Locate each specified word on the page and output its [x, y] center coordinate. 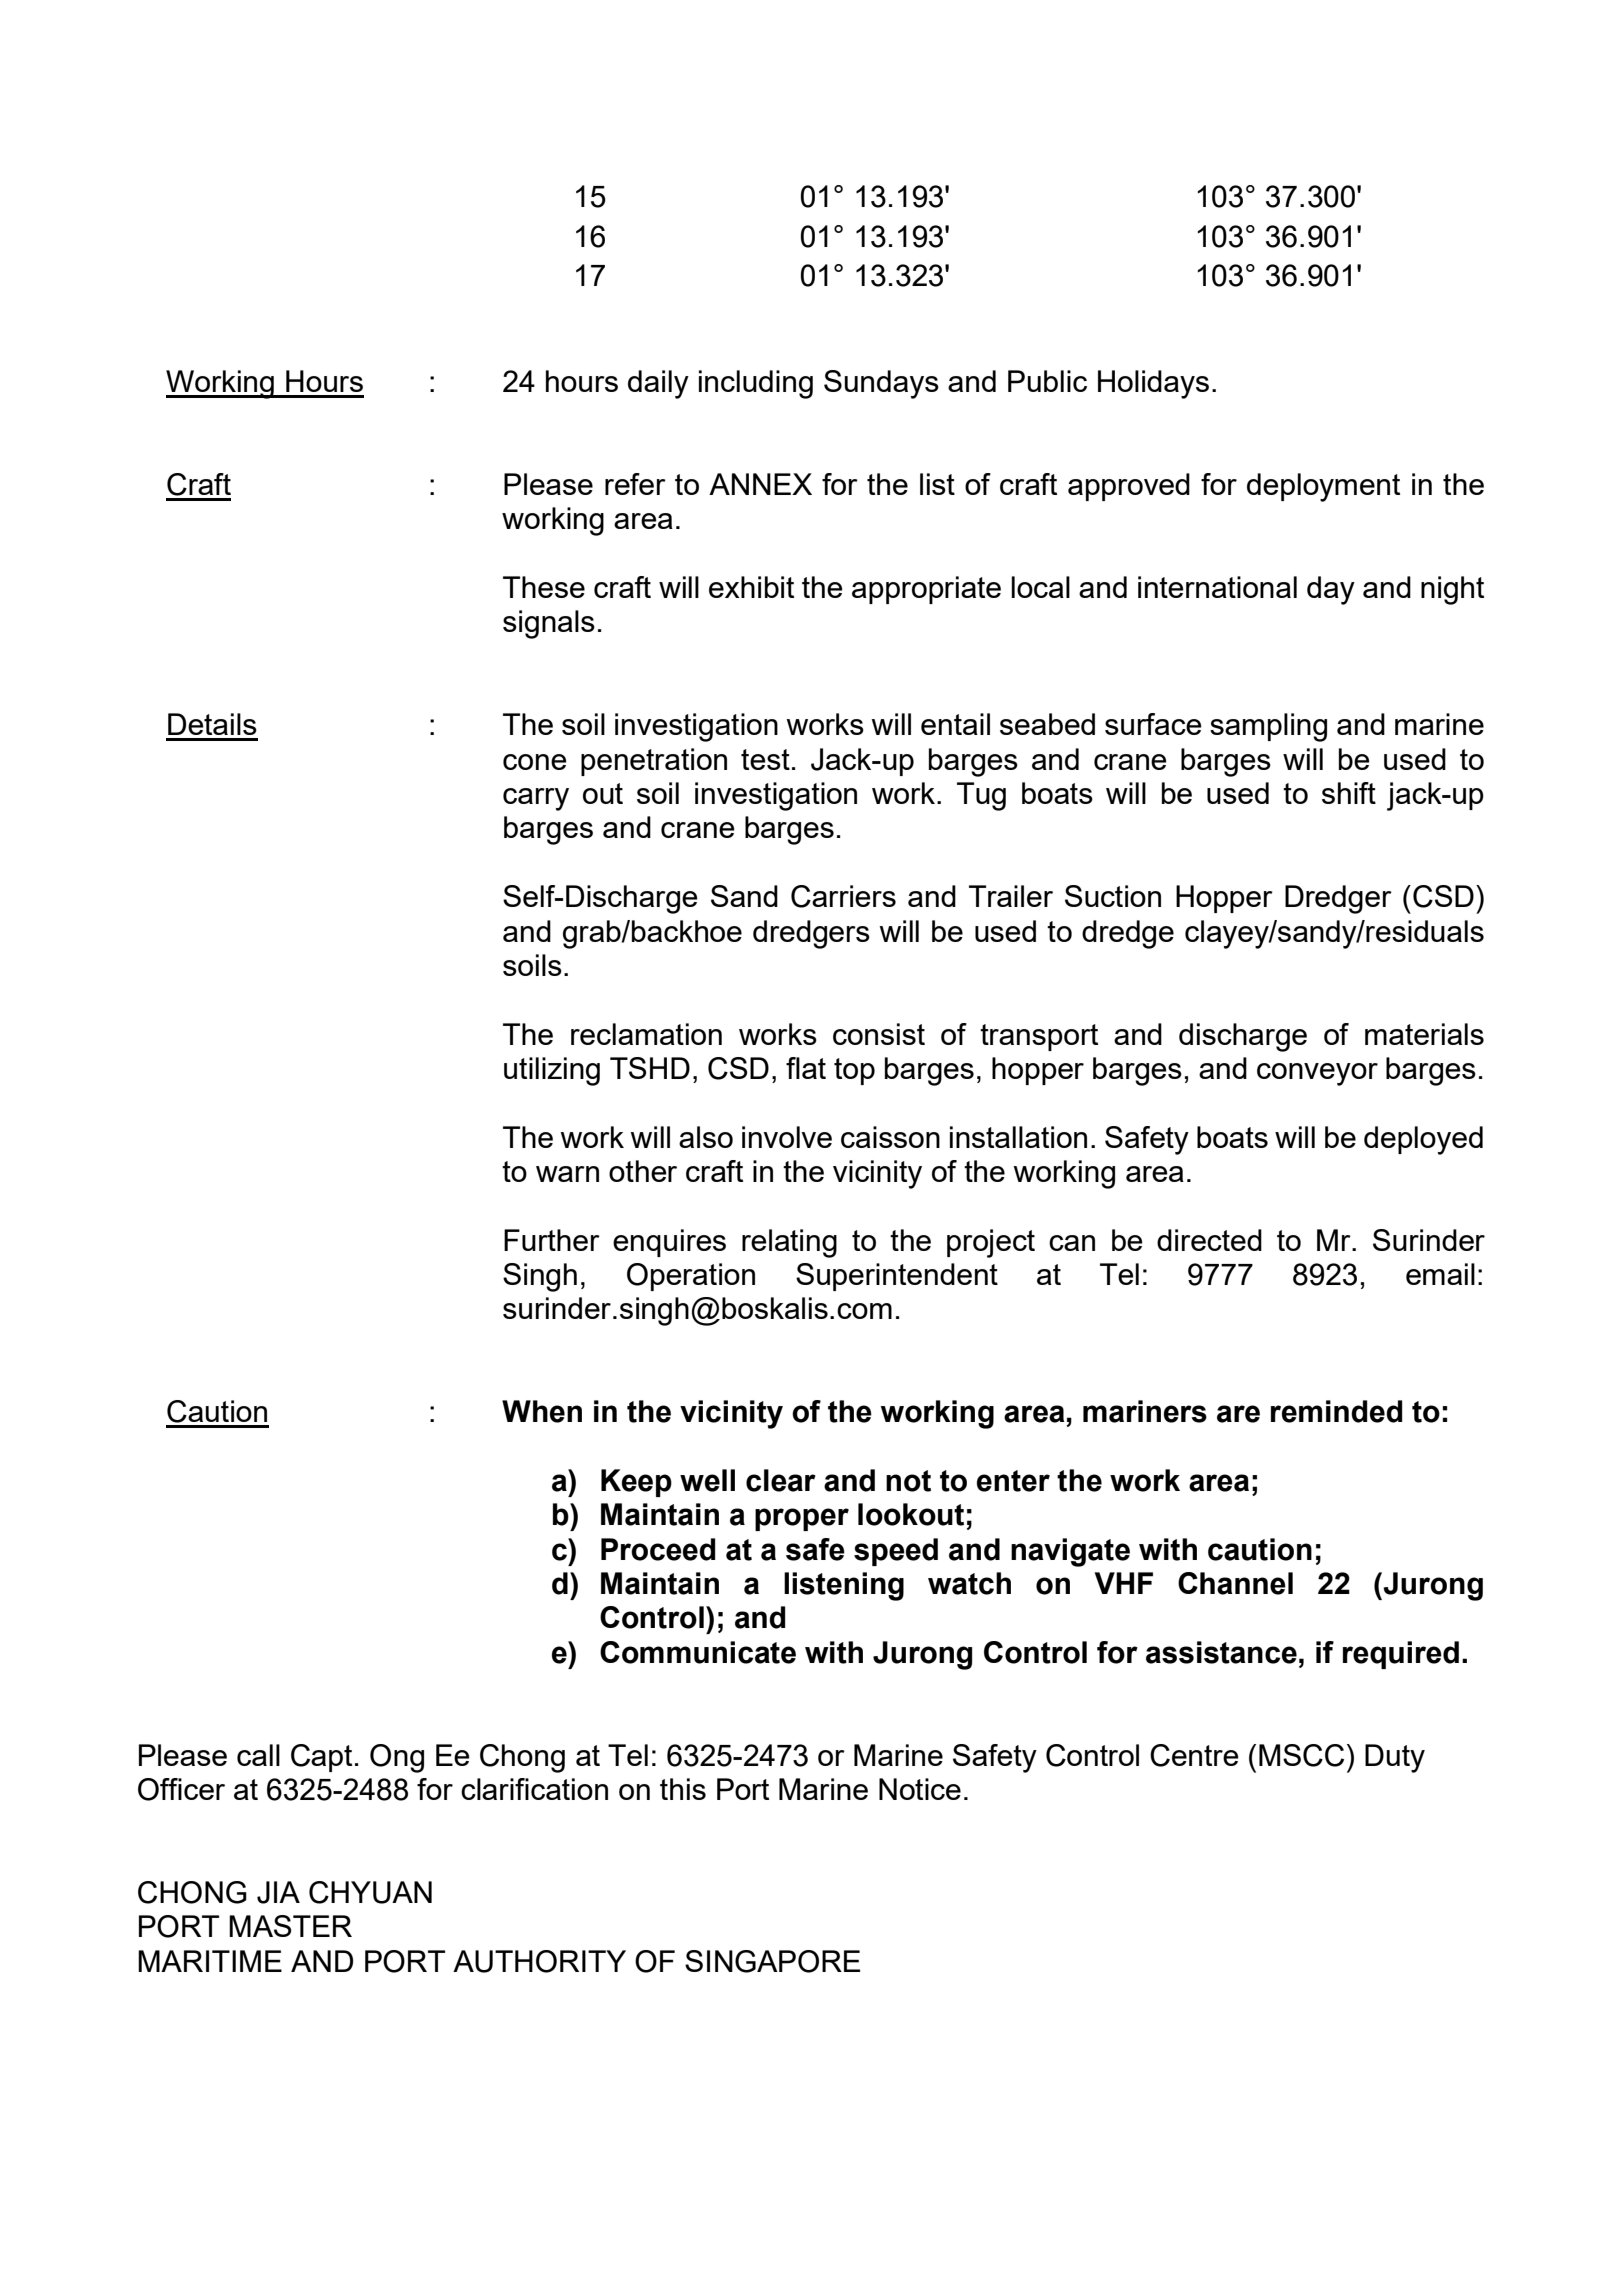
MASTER [290, 1926]
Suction [1113, 896]
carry [536, 799]
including [756, 384]
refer [635, 484]
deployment [1323, 487]
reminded [1337, 1411]
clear [781, 1480]
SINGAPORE [772, 1961]
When [542, 1411]
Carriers [843, 896]
